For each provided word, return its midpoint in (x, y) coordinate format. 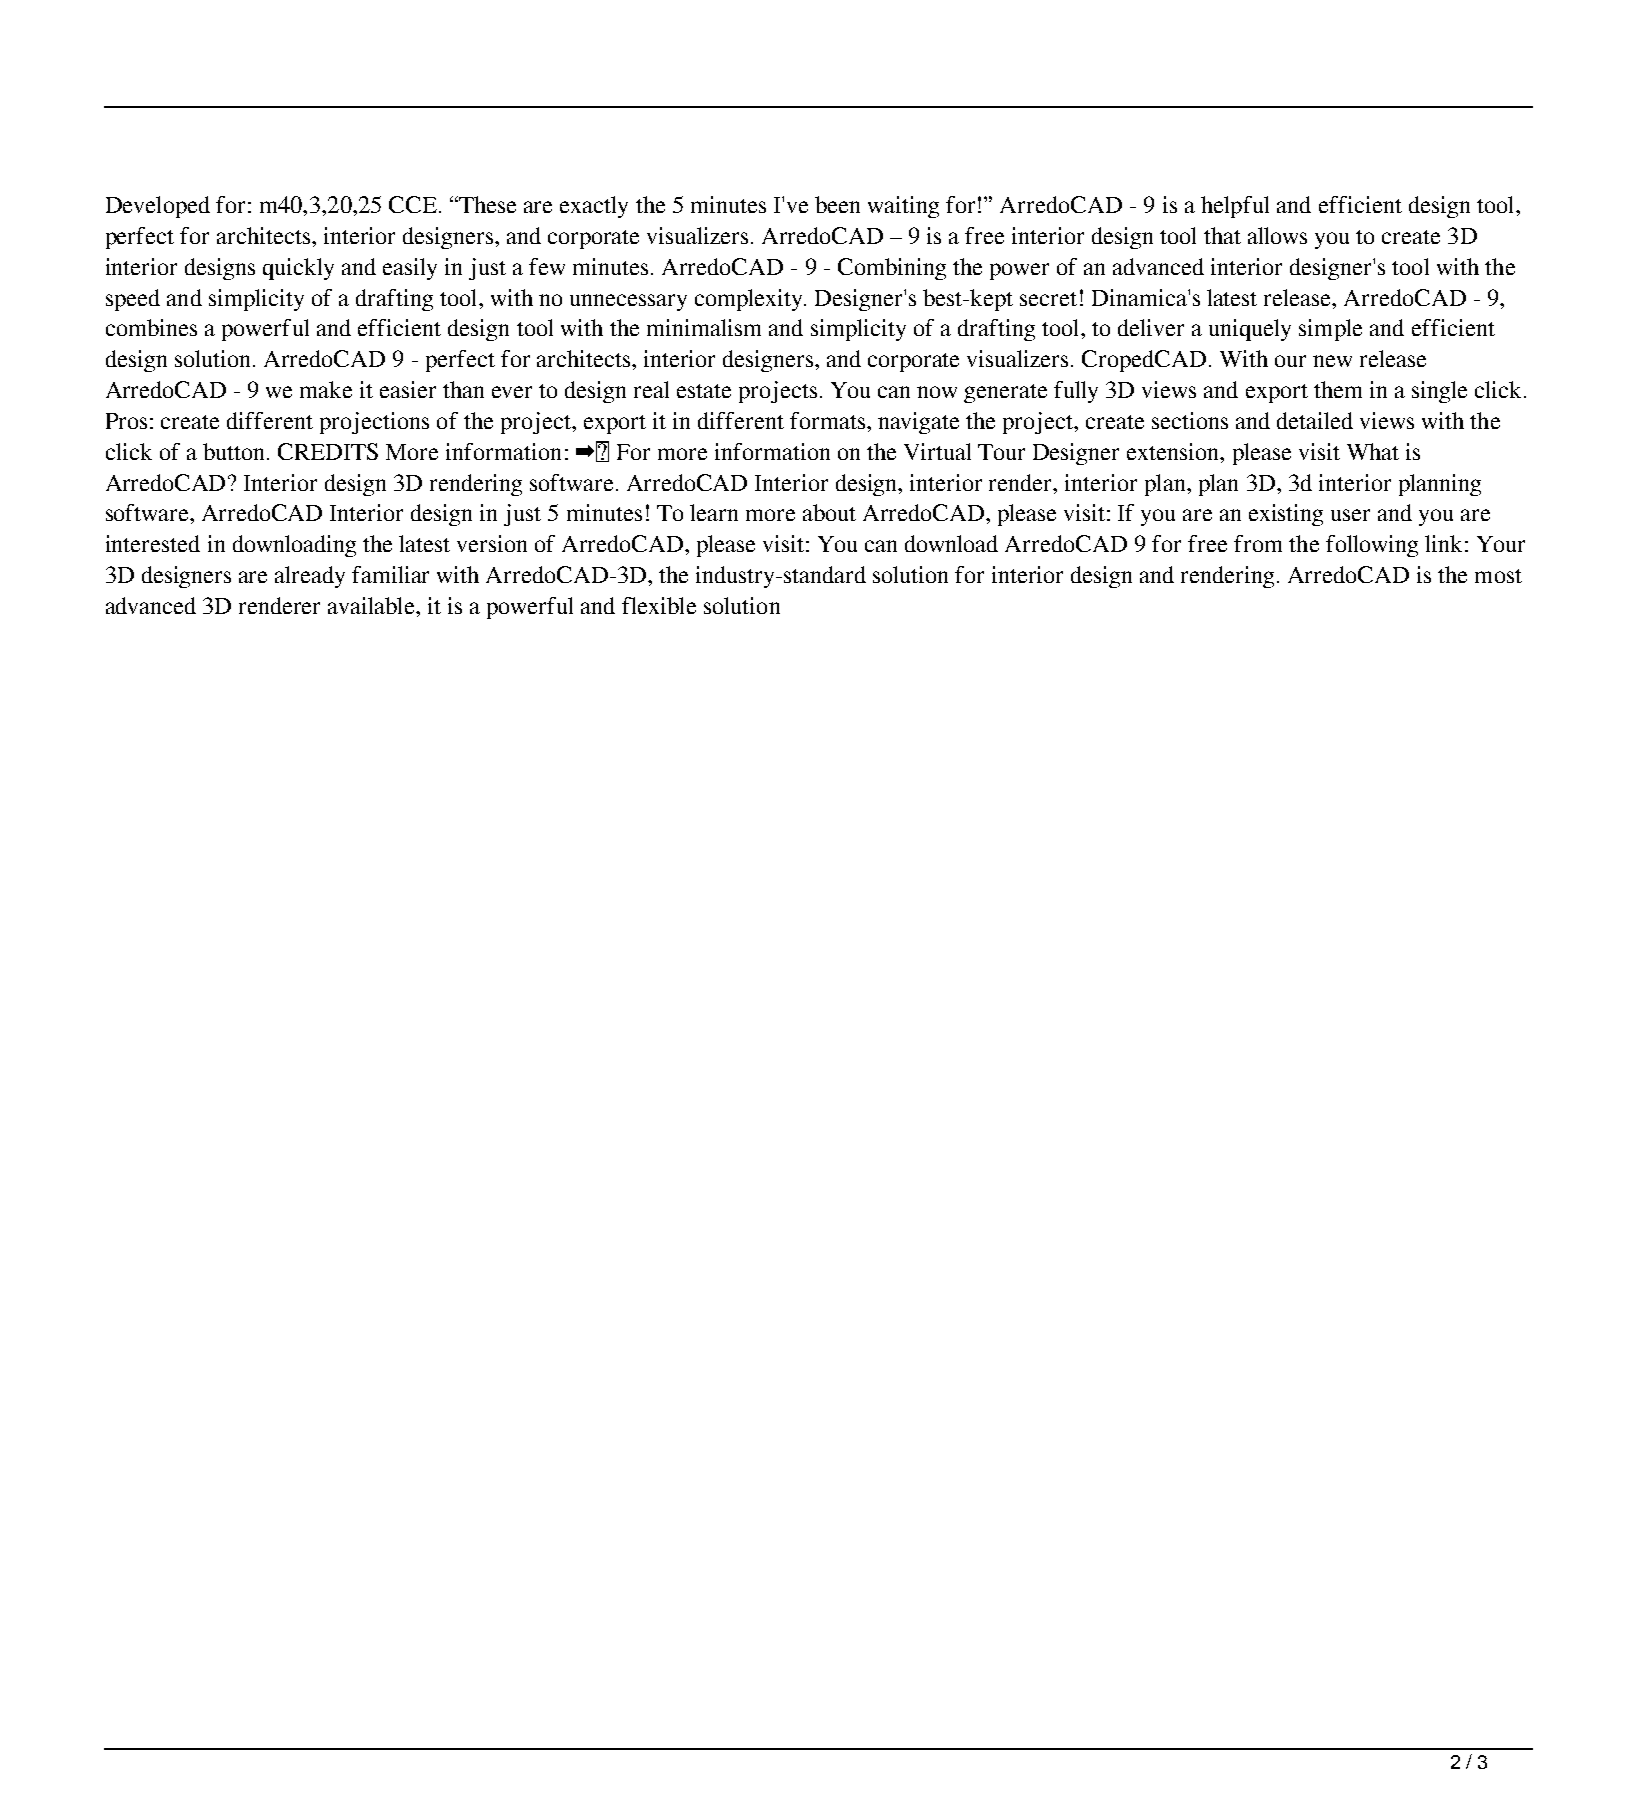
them (1338, 389)
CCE (413, 204)
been (837, 204)
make (326, 389)
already (310, 577)
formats (829, 420)
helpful (1235, 207)
